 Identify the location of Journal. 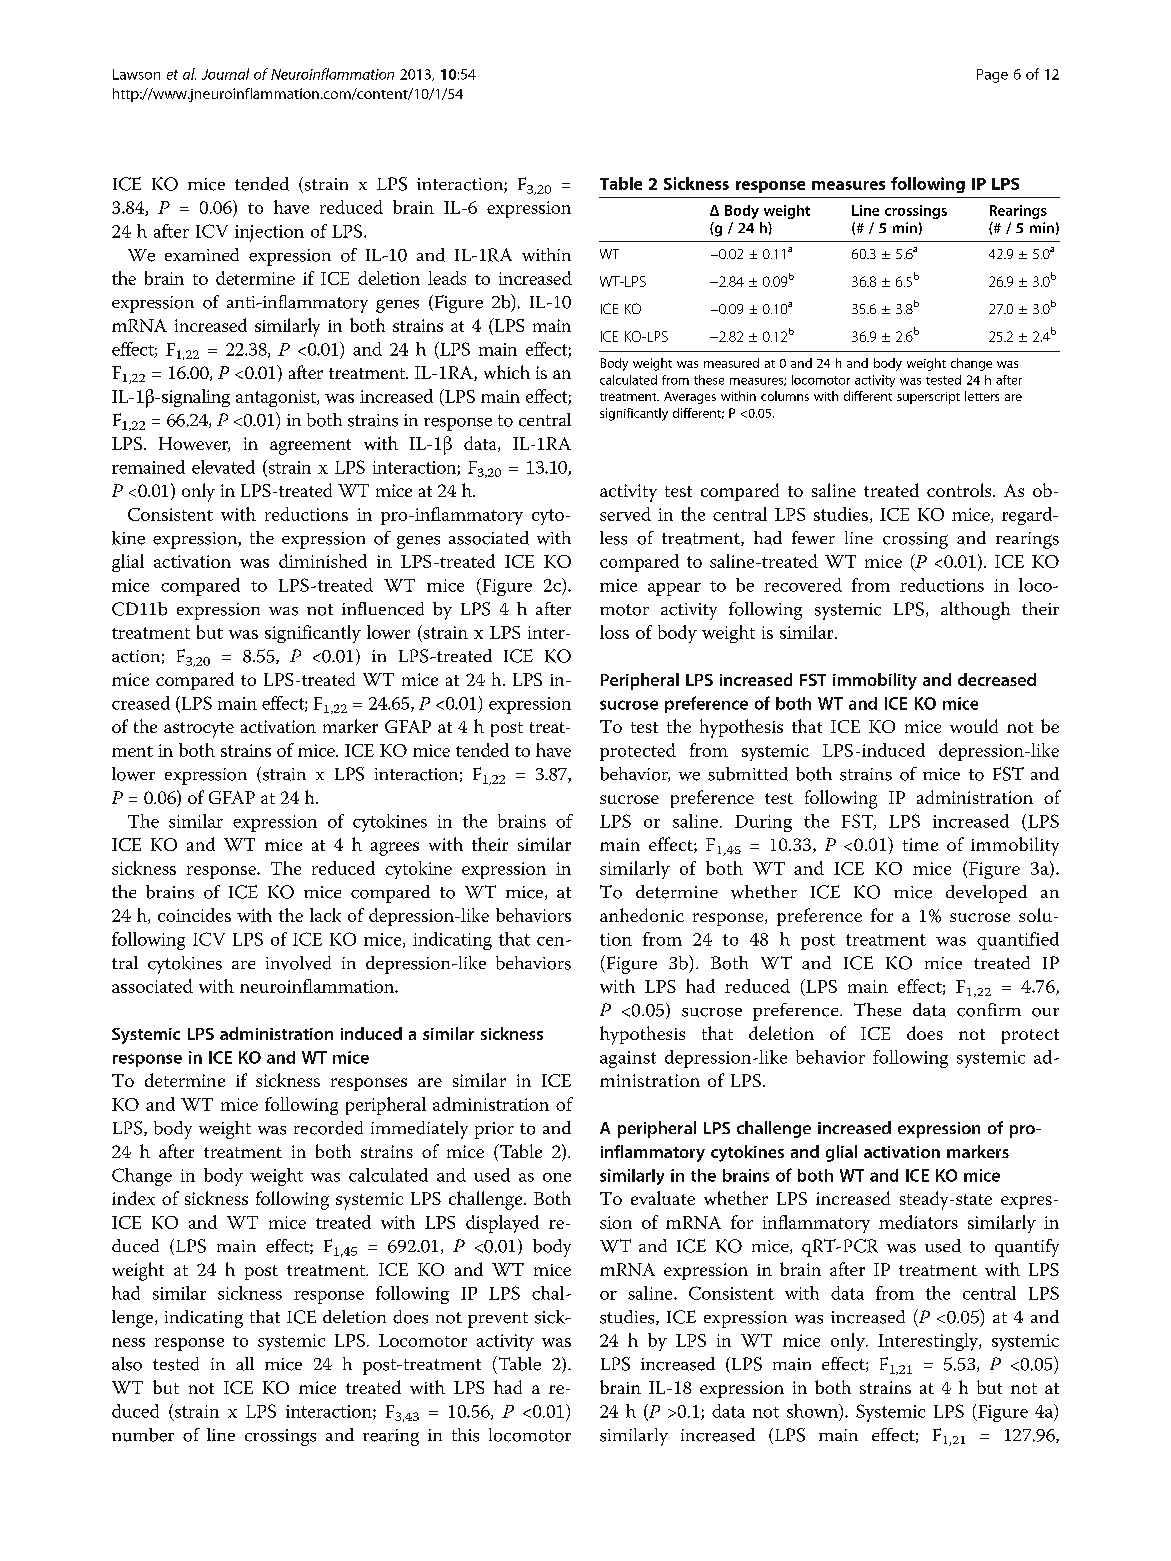
(225, 74).
